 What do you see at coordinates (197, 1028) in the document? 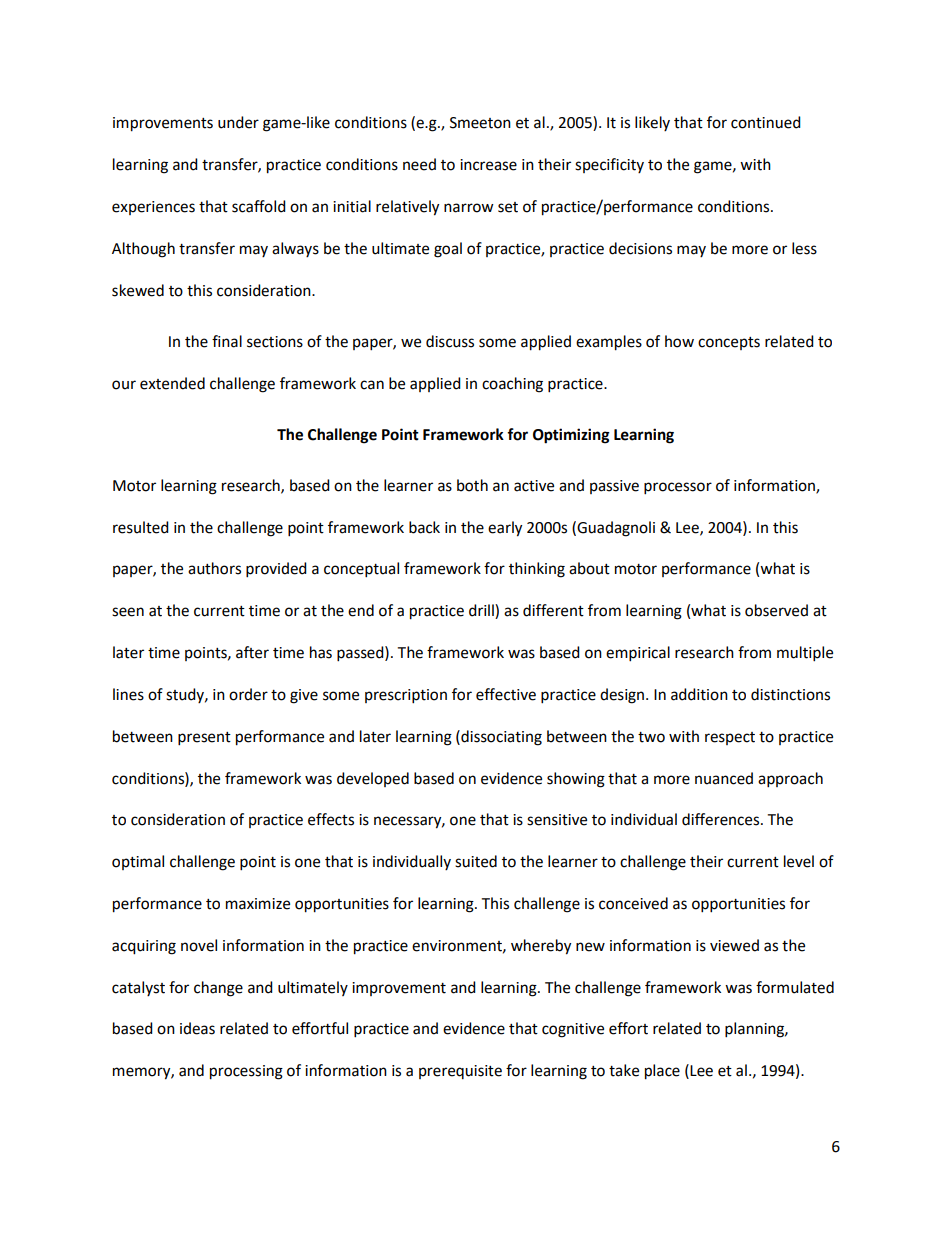
I see `ideas` at bounding box center [197, 1028].
